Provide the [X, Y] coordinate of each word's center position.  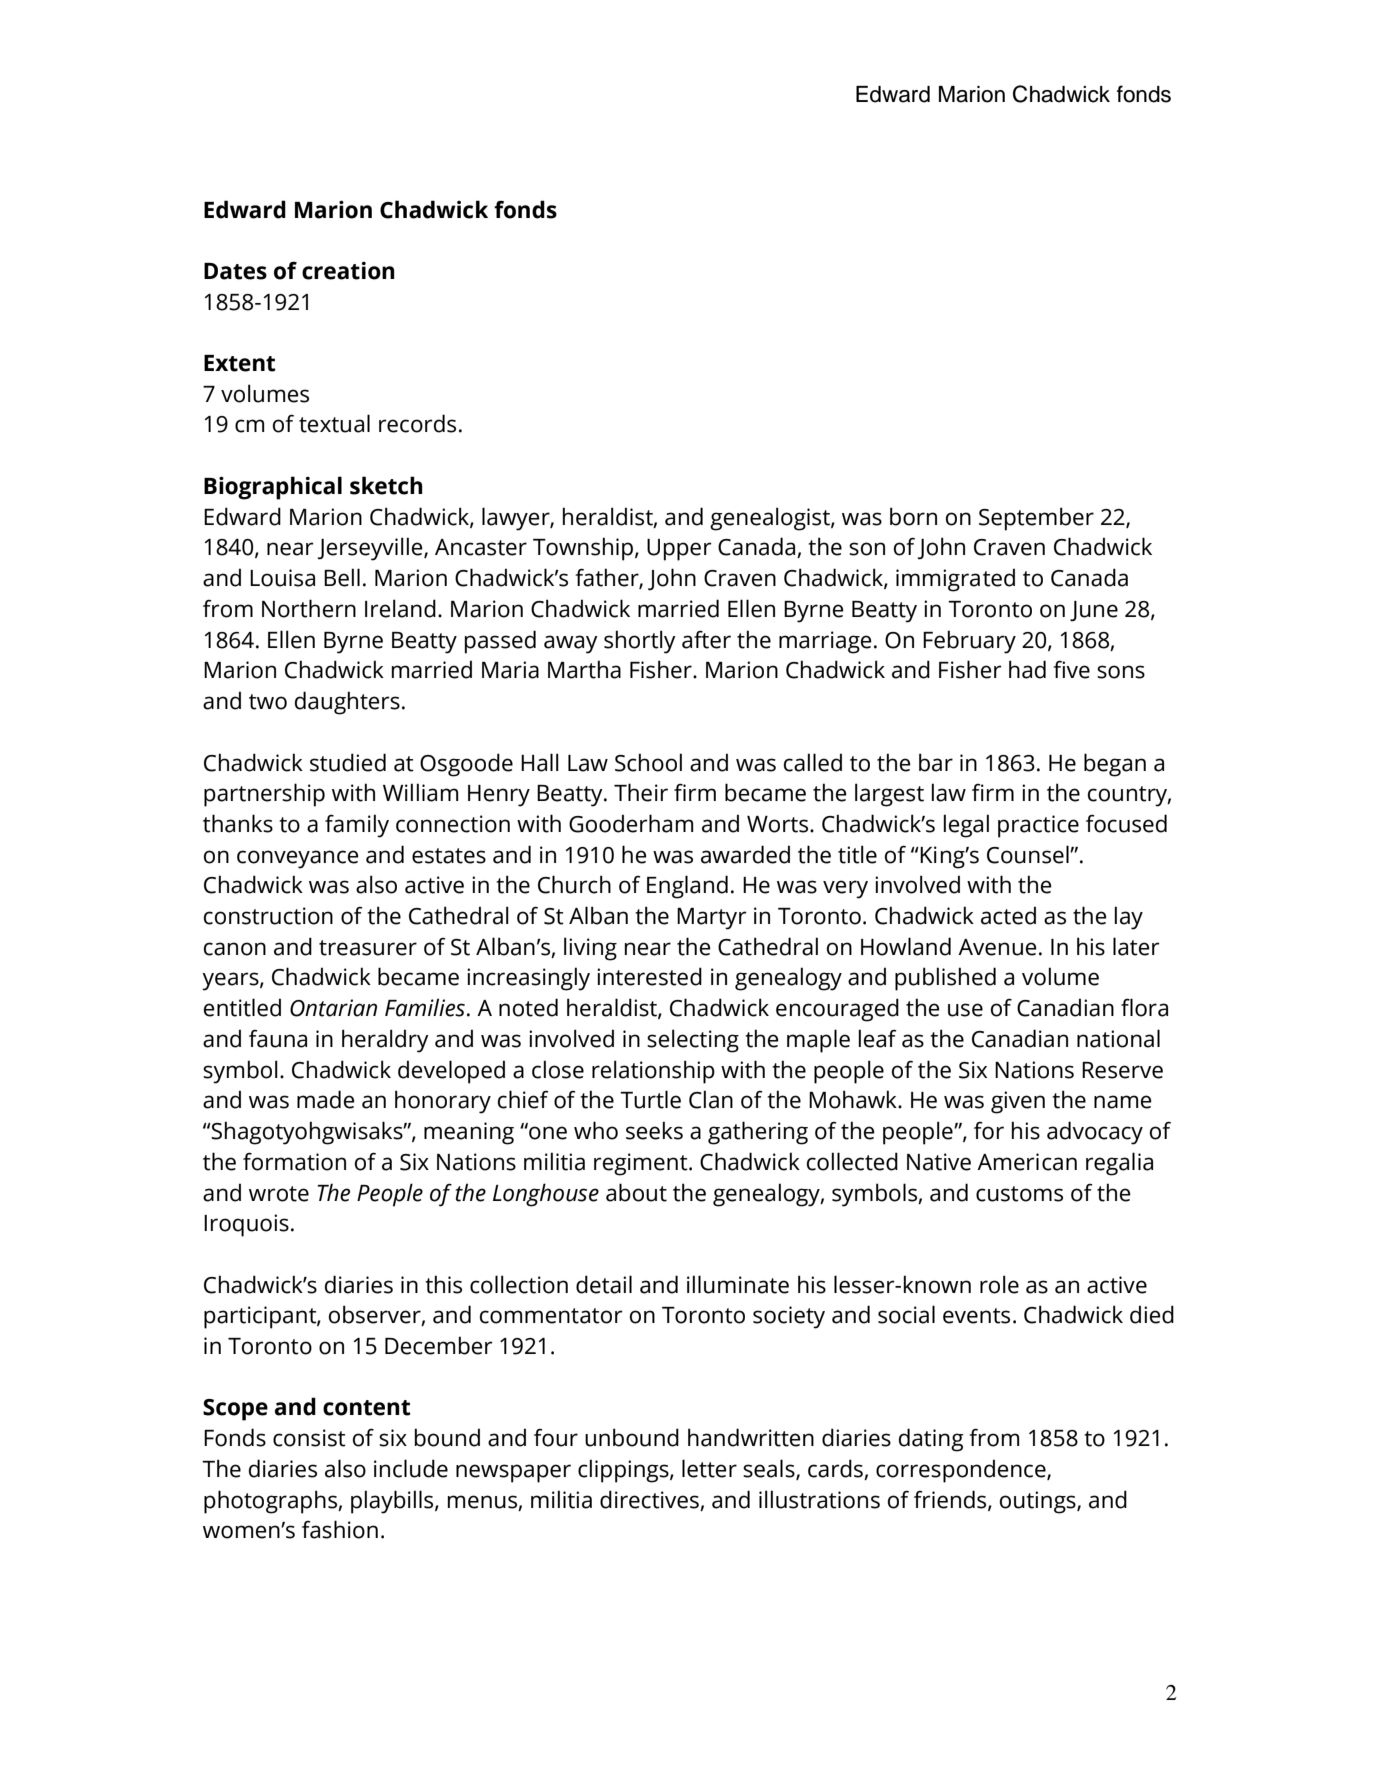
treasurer [368, 948]
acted [1008, 915]
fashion [340, 1529]
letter [709, 1468]
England [687, 887]
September [1036, 519]
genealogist [771, 519]
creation [348, 271]
